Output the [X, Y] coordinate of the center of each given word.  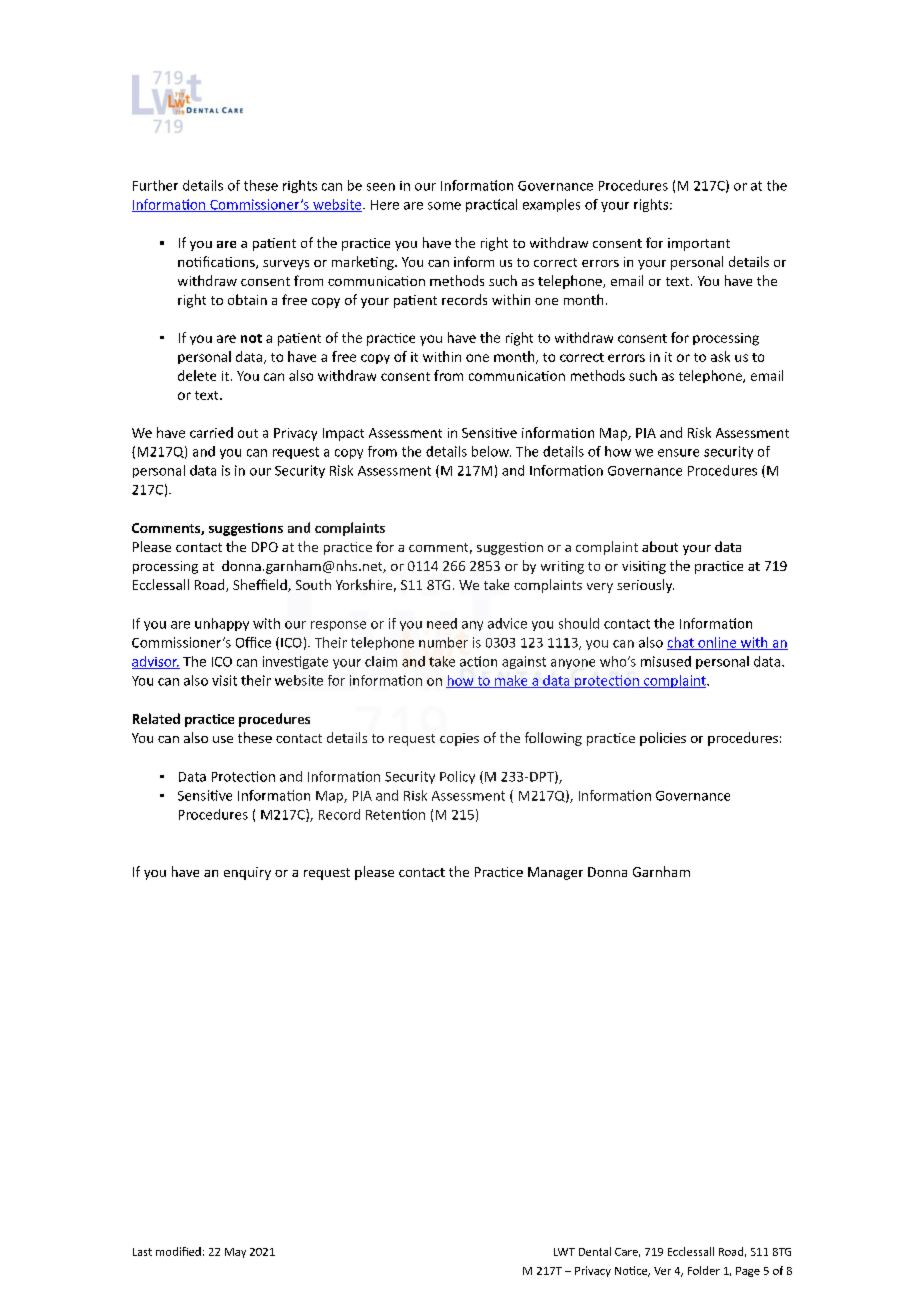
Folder [704, 1270]
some [444, 206]
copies [459, 739]
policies [663, 739]
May [235, 1253]
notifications [217, 262]
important [699, 244]
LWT [564, 1252]
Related [156, 718]
